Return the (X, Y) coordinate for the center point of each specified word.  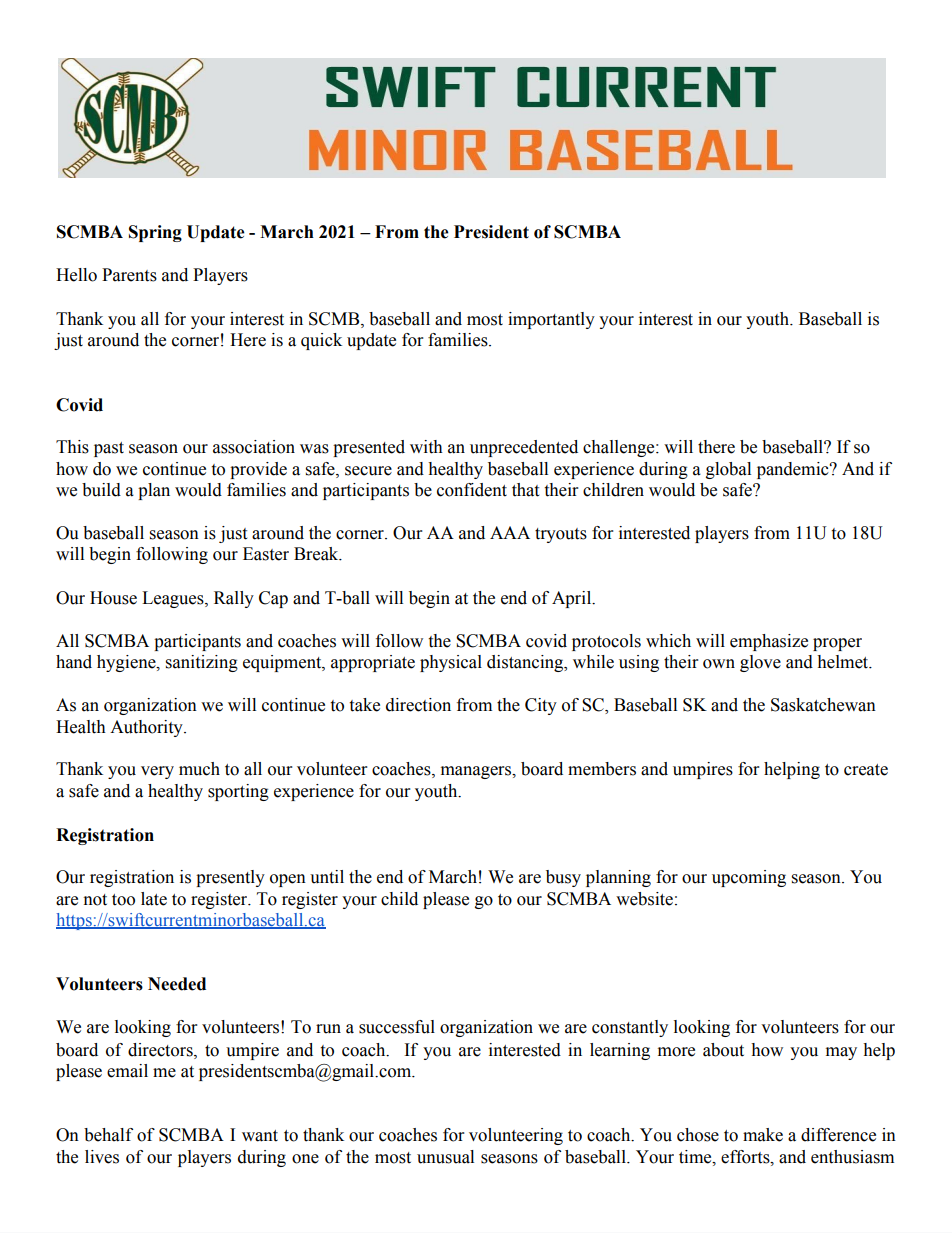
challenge (620, 448)
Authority (147, 728)
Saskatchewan (823, 705)
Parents (129, 275)
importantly (551, 320)
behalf (108, 1135)
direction (418, 705)
